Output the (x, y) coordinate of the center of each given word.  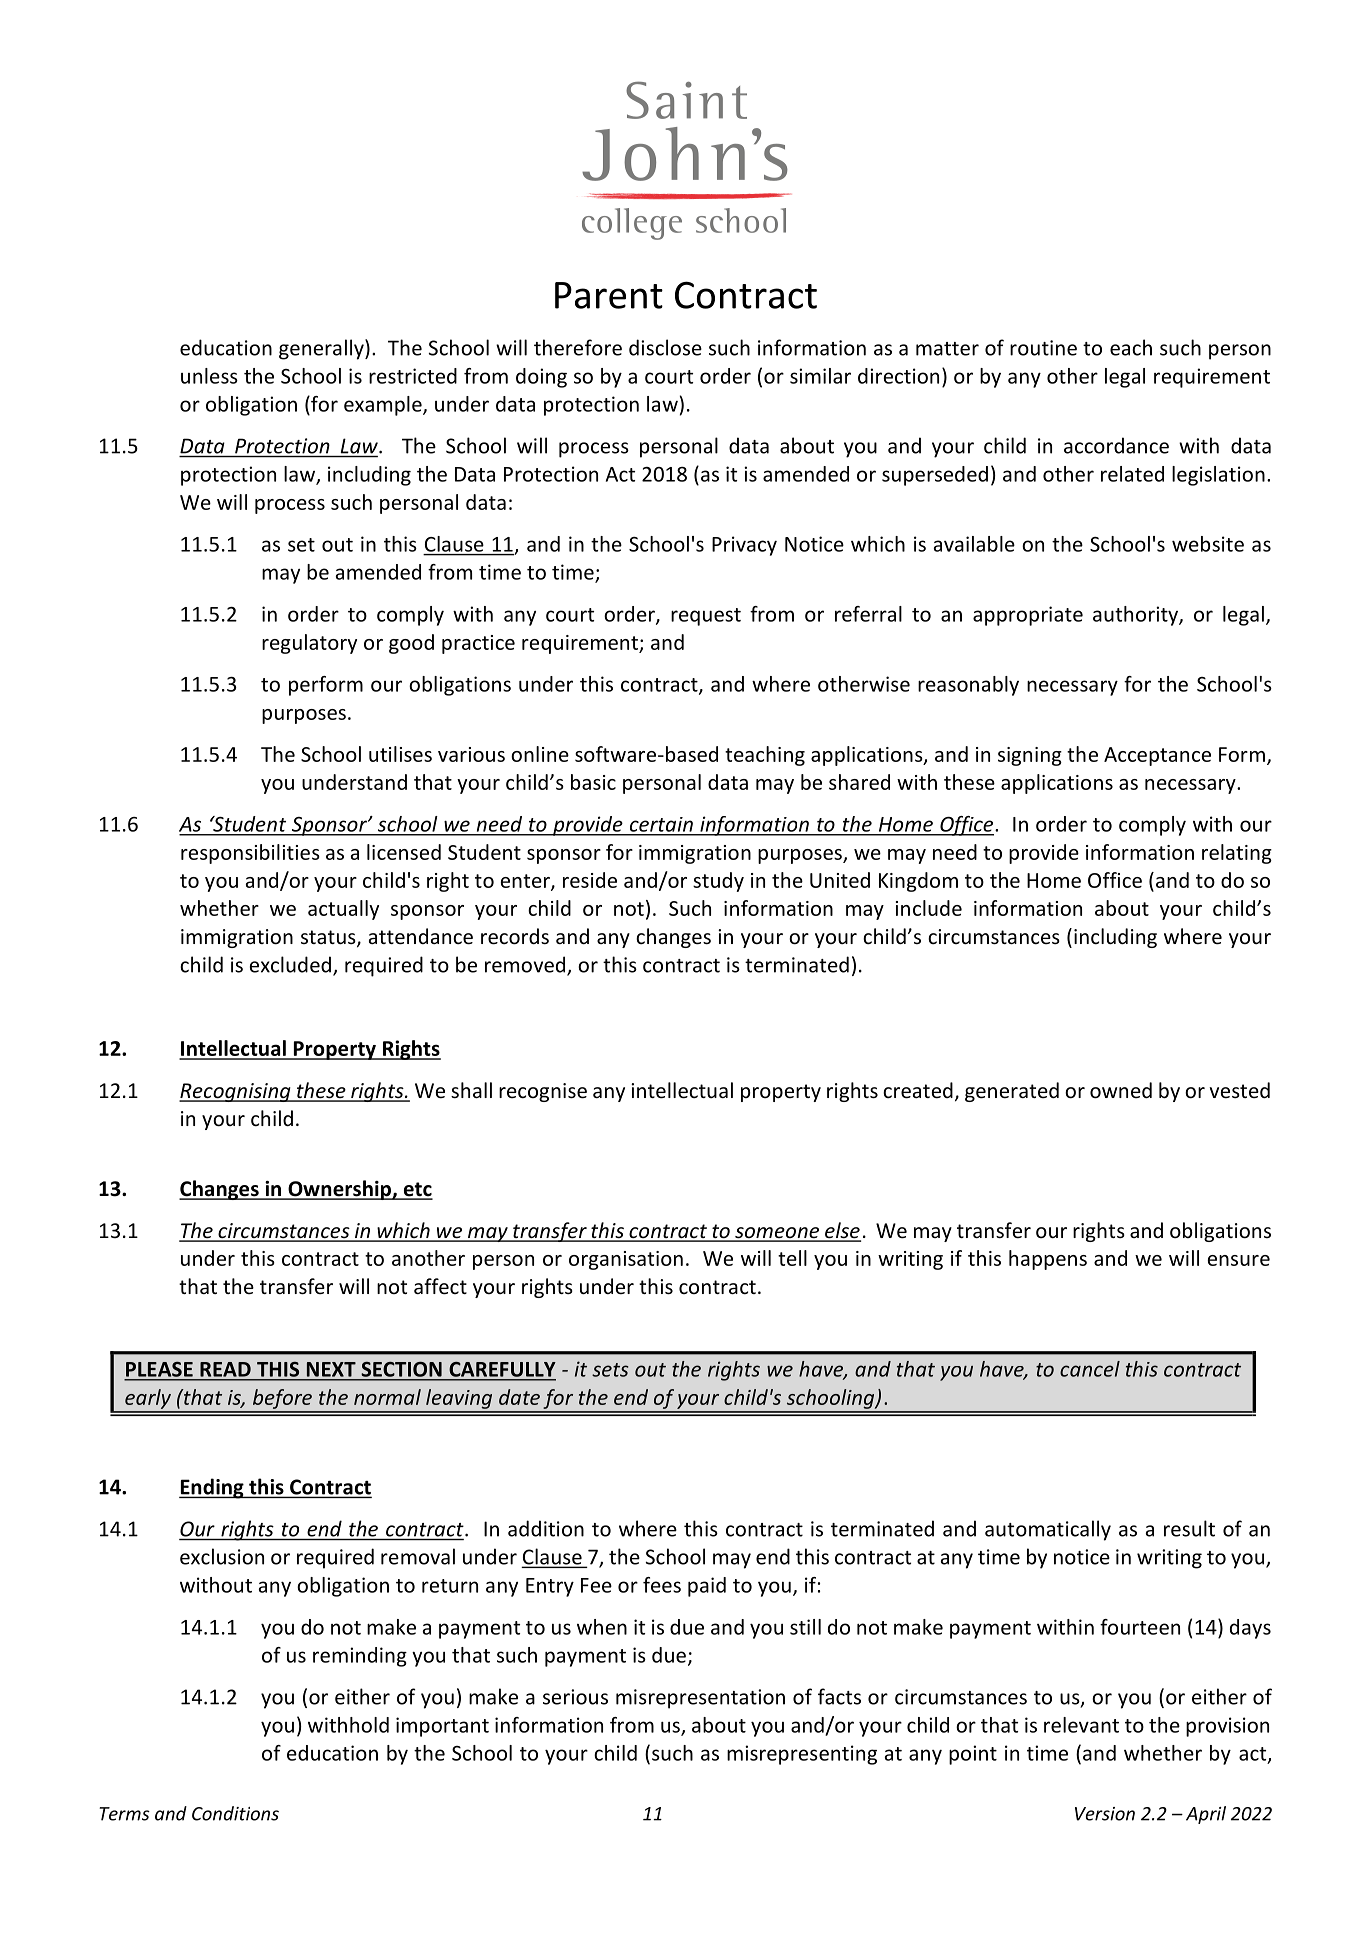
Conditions (235, 1813)
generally (322, 349)
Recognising (236, 1092)
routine (1043, 348)
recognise (543, 1092)
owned (1121, 1090)
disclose (665, 347)
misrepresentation (700, 1699)
